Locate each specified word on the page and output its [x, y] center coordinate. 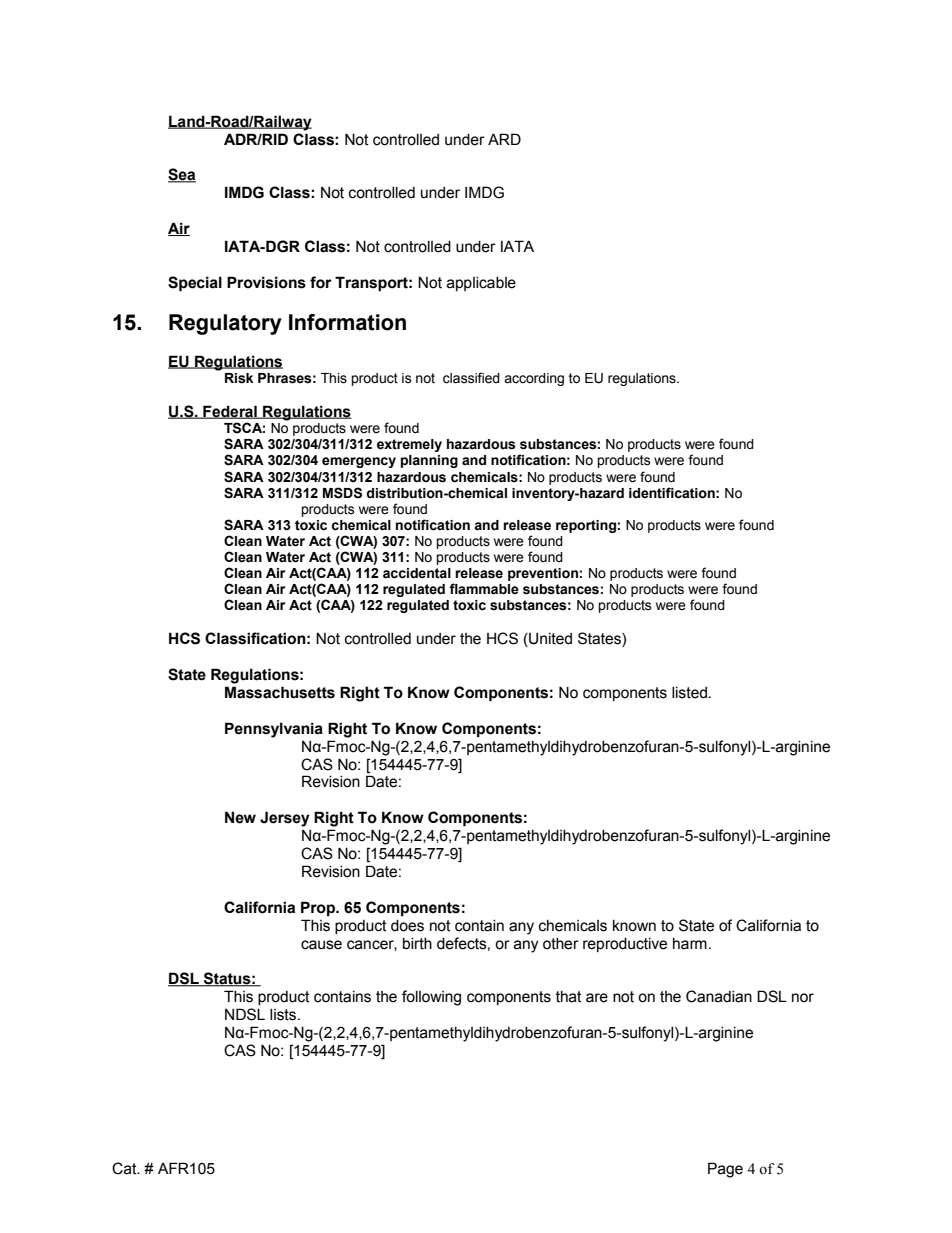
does [407, 926]
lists [284, 1015]
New [240, 817]
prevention [543, 574]
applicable [481, 284]
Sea [182, 175]
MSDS [342, 493]
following [431, 998]
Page [725, 1170]
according [534, 379]
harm [690, 944]
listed [689, 693]
